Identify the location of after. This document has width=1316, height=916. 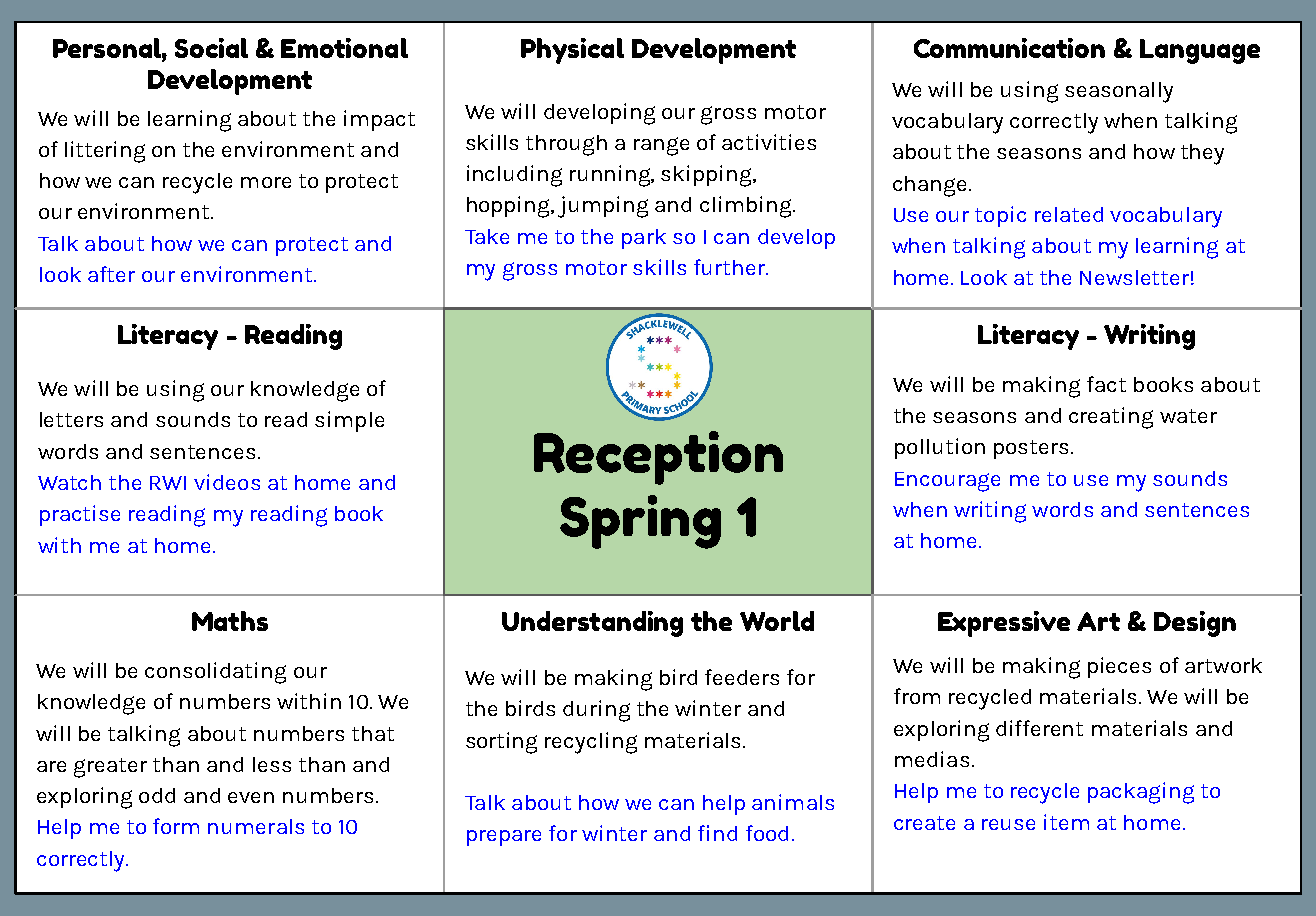
(111, 274).
